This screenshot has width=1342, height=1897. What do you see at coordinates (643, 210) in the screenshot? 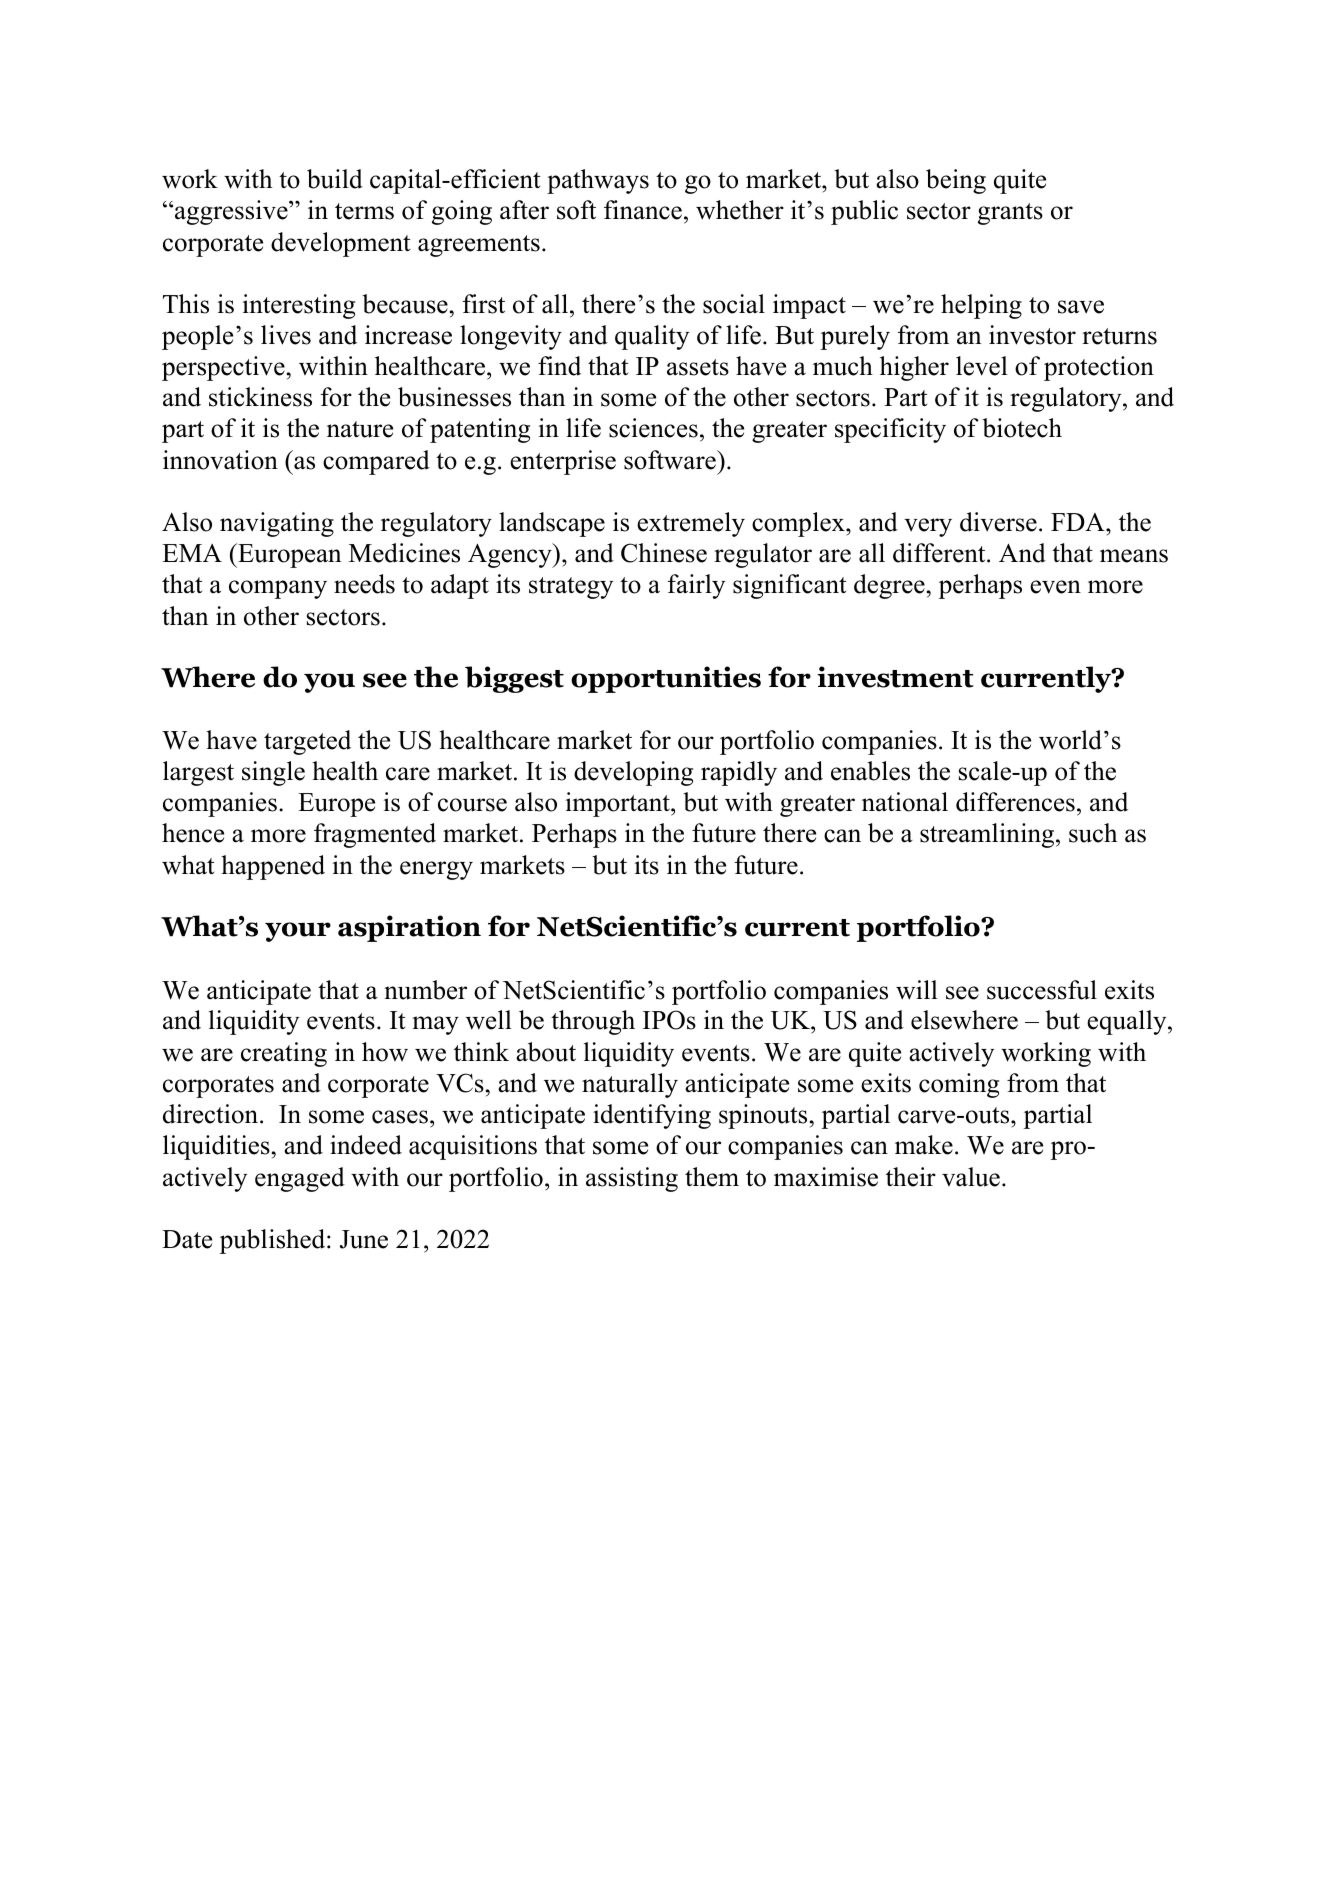
I see `finance` at bounding box center [643, 210].
